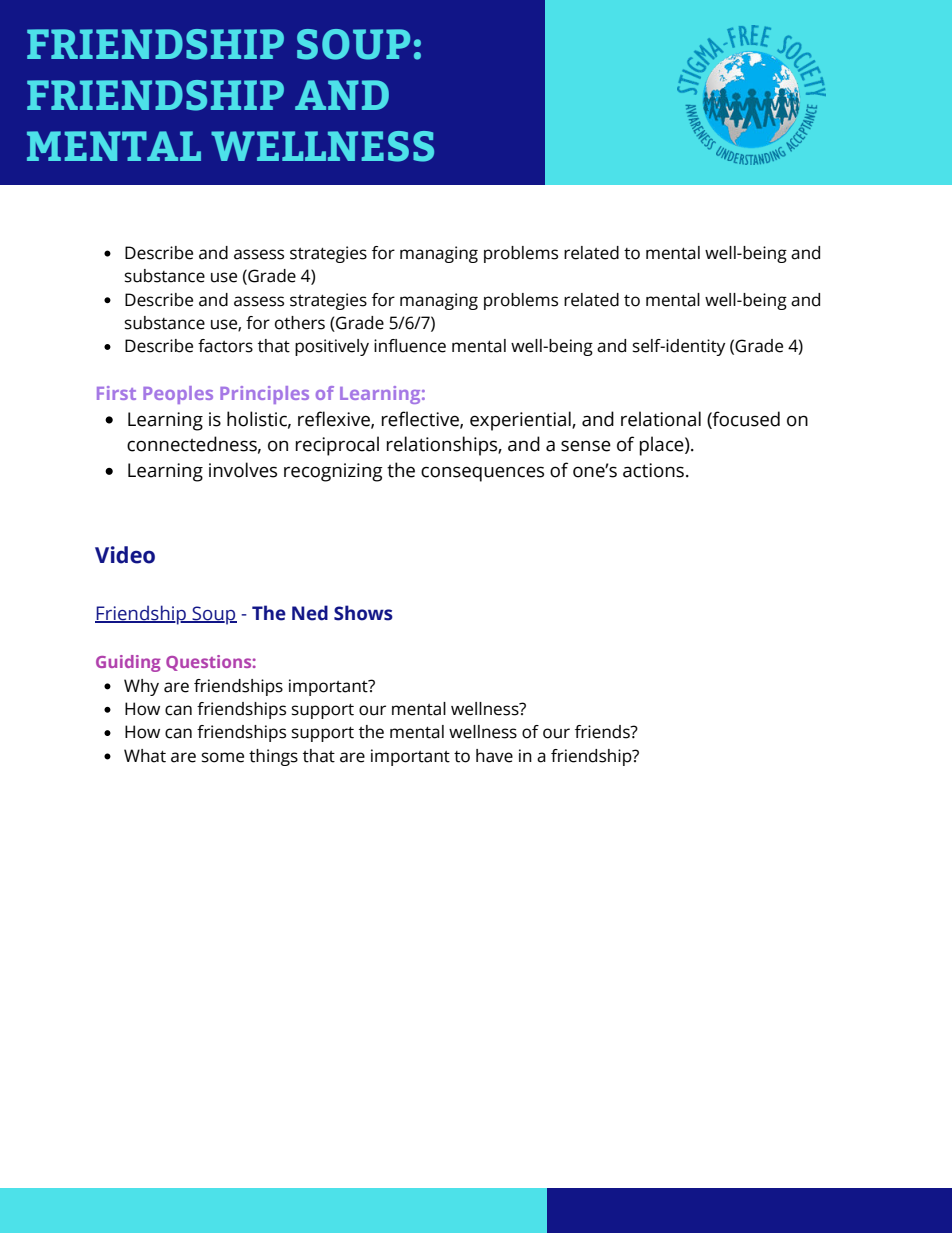  Describe the element at coordinates (586, 446) in the page. I see `sense` at that location.
